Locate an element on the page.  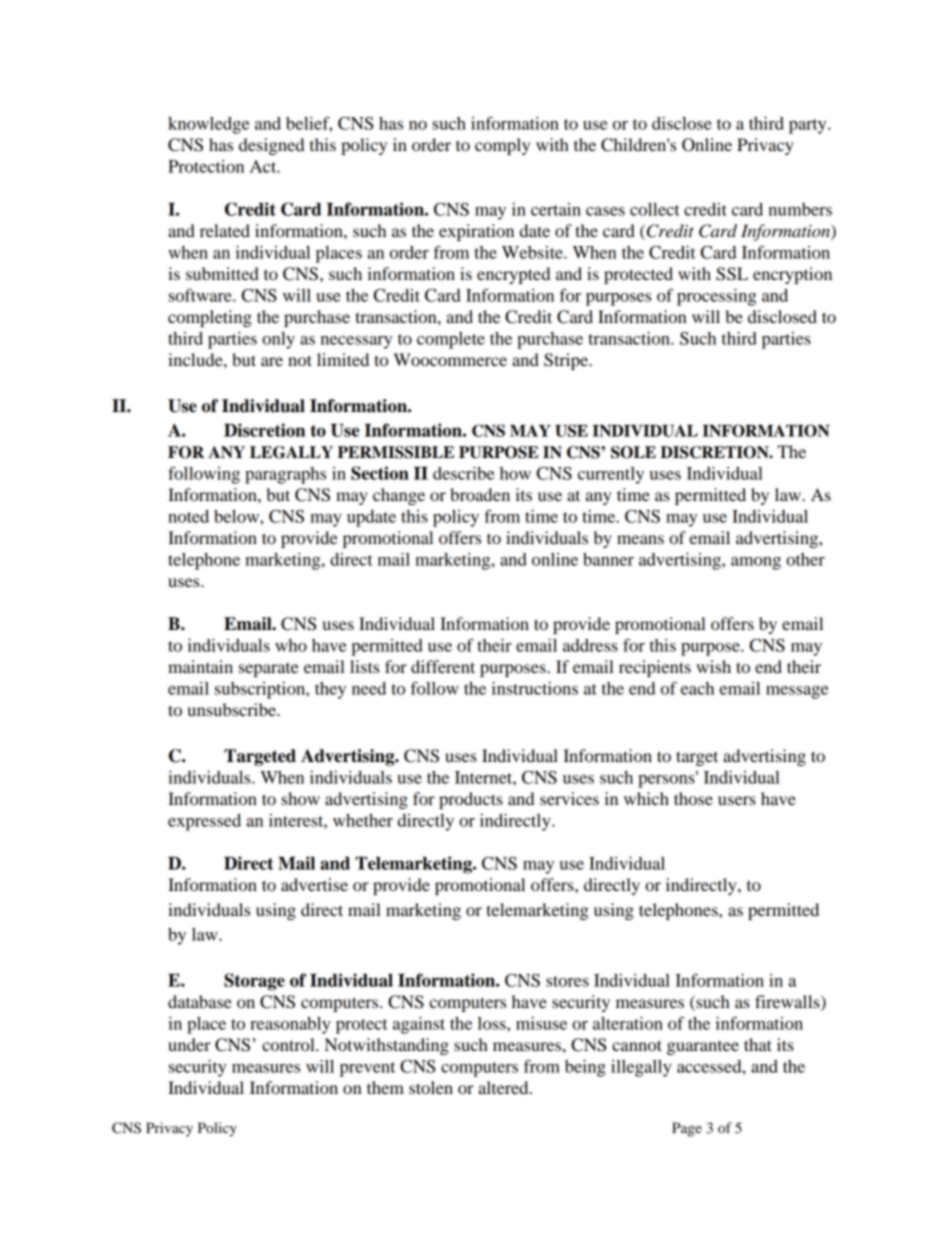
different is located at coordinates (443, 666).
